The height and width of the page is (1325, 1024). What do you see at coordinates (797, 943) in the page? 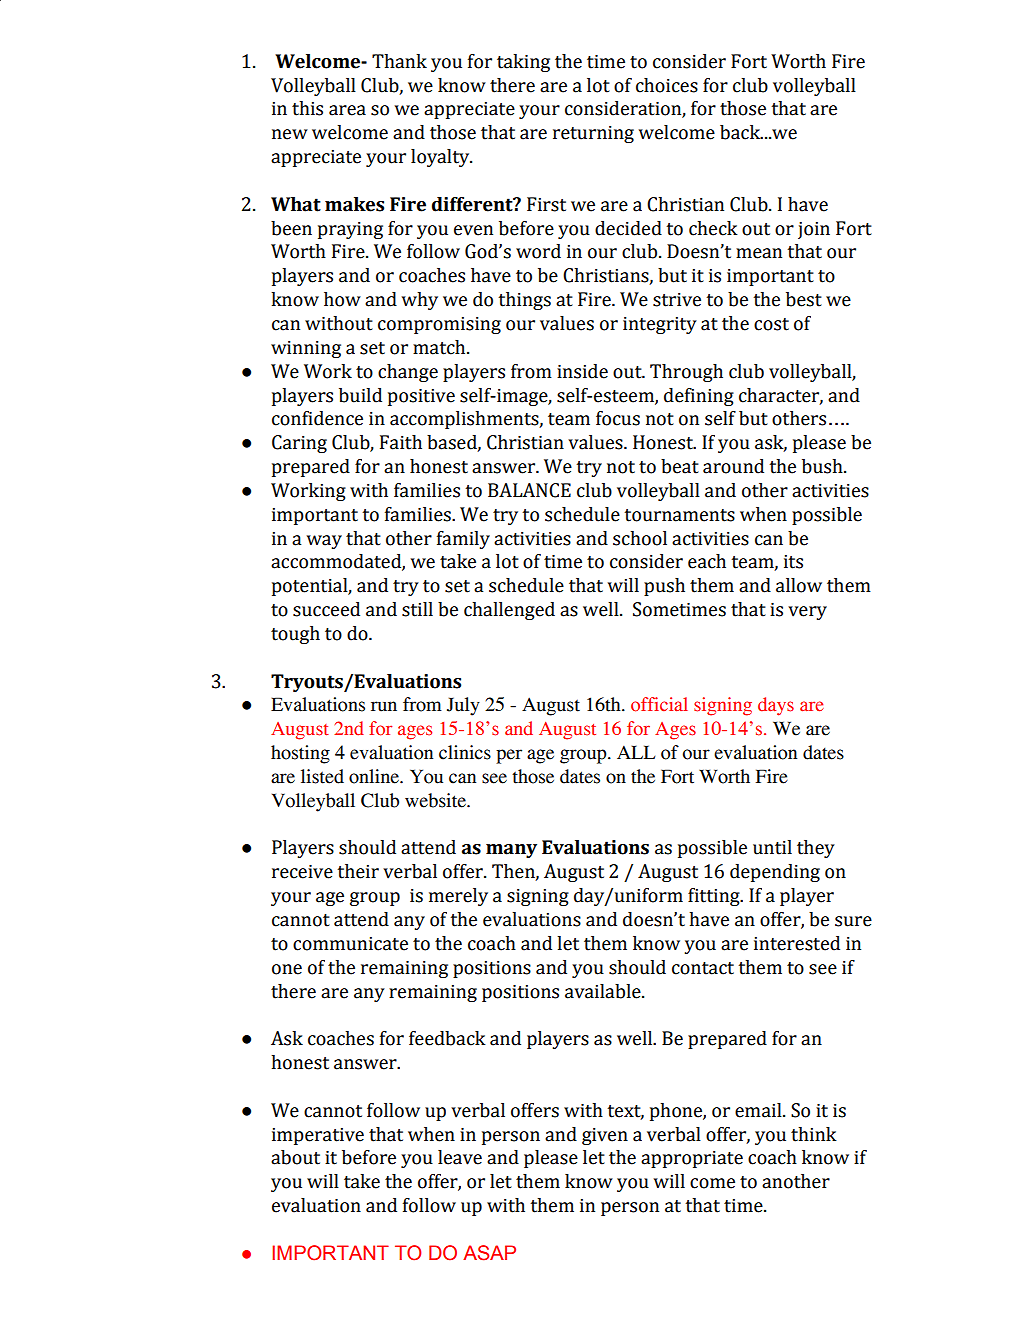
I see `interested` at bounding box center [797, 943].
